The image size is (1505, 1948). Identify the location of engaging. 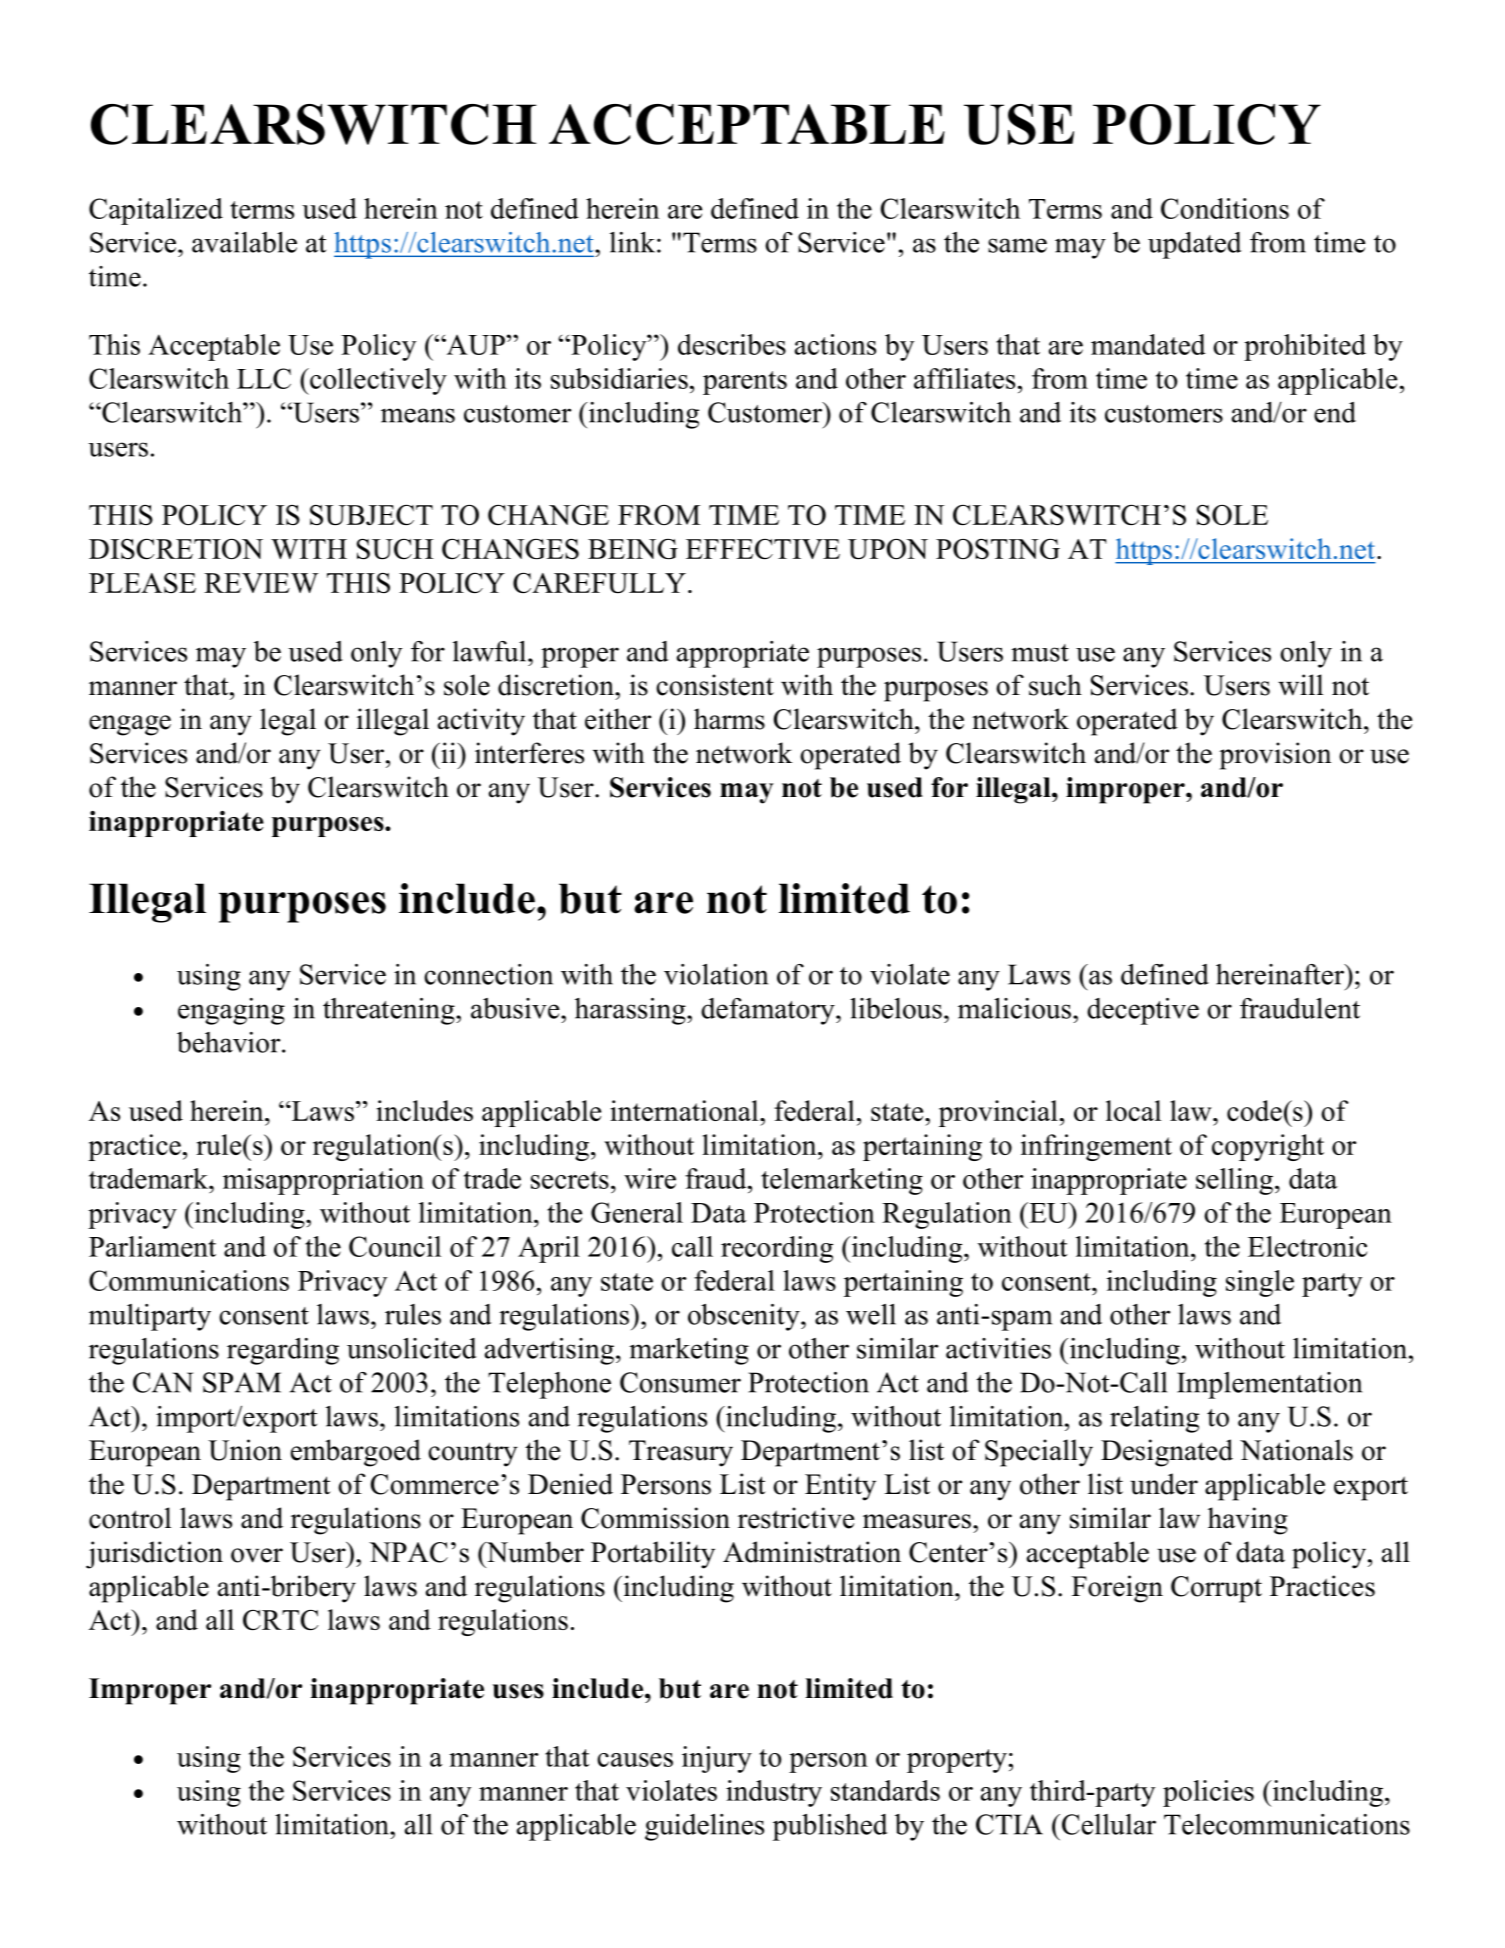
(231, 1011).
